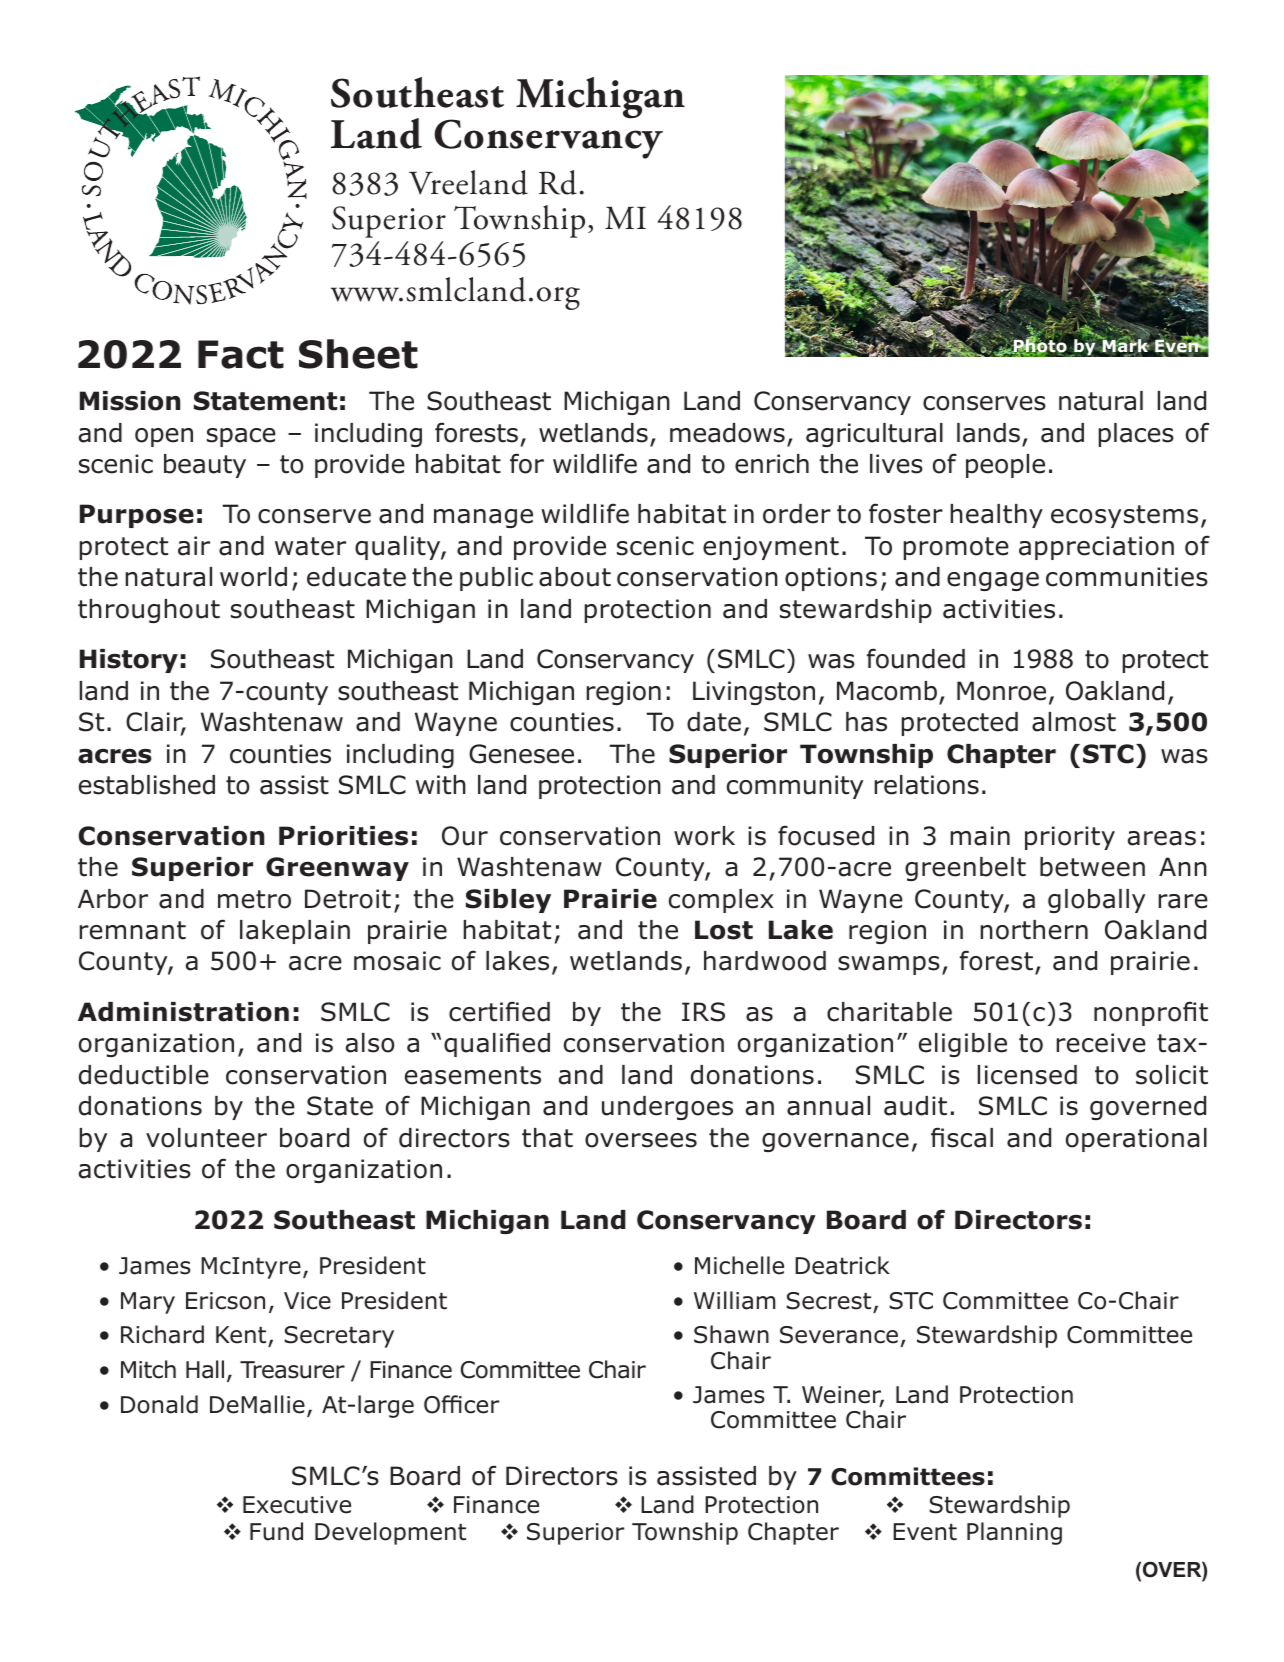  I want to click on Lost, so click(724, 930).
